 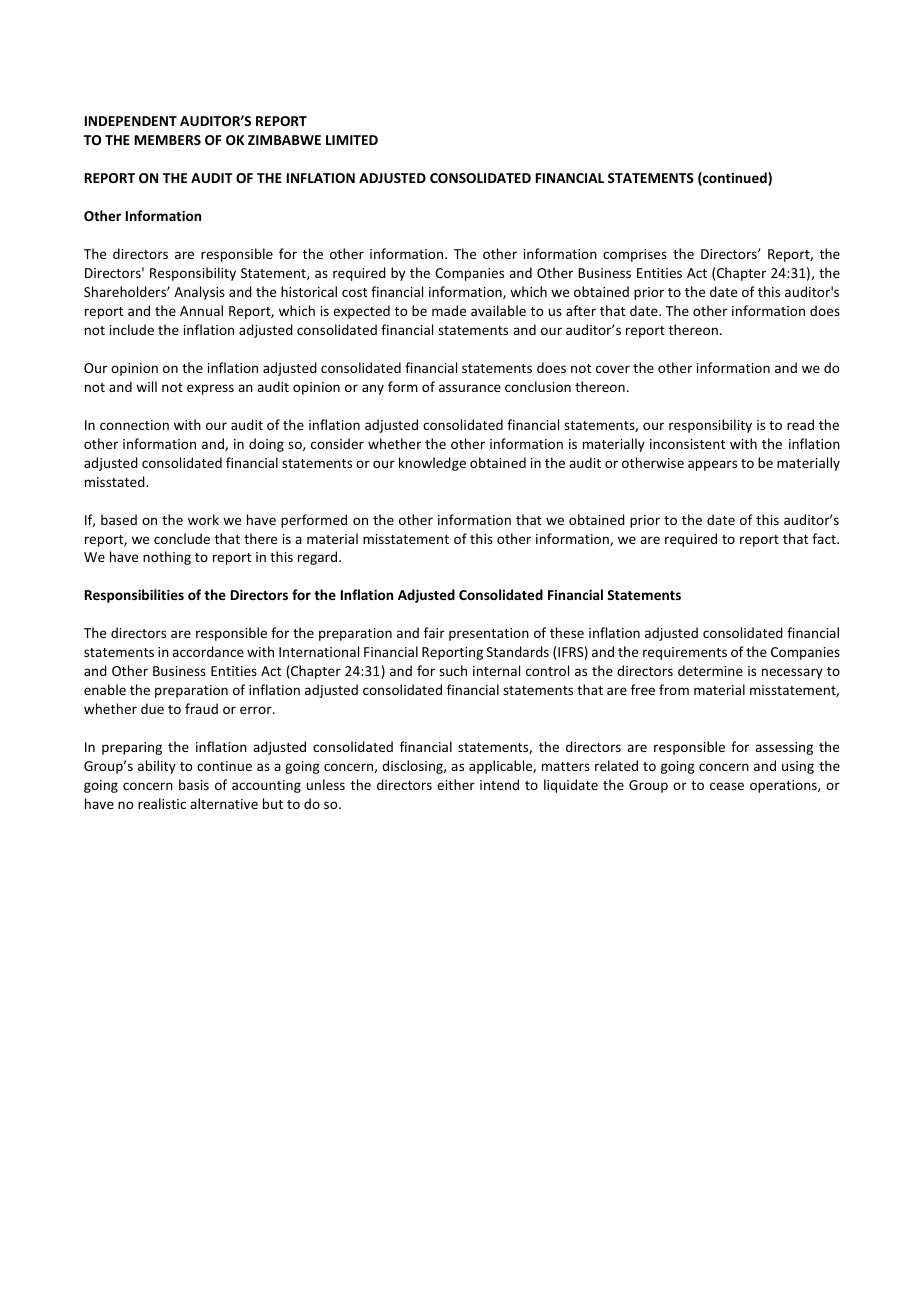 I want to click on MEMBERS, so click(x=168, y=140).
